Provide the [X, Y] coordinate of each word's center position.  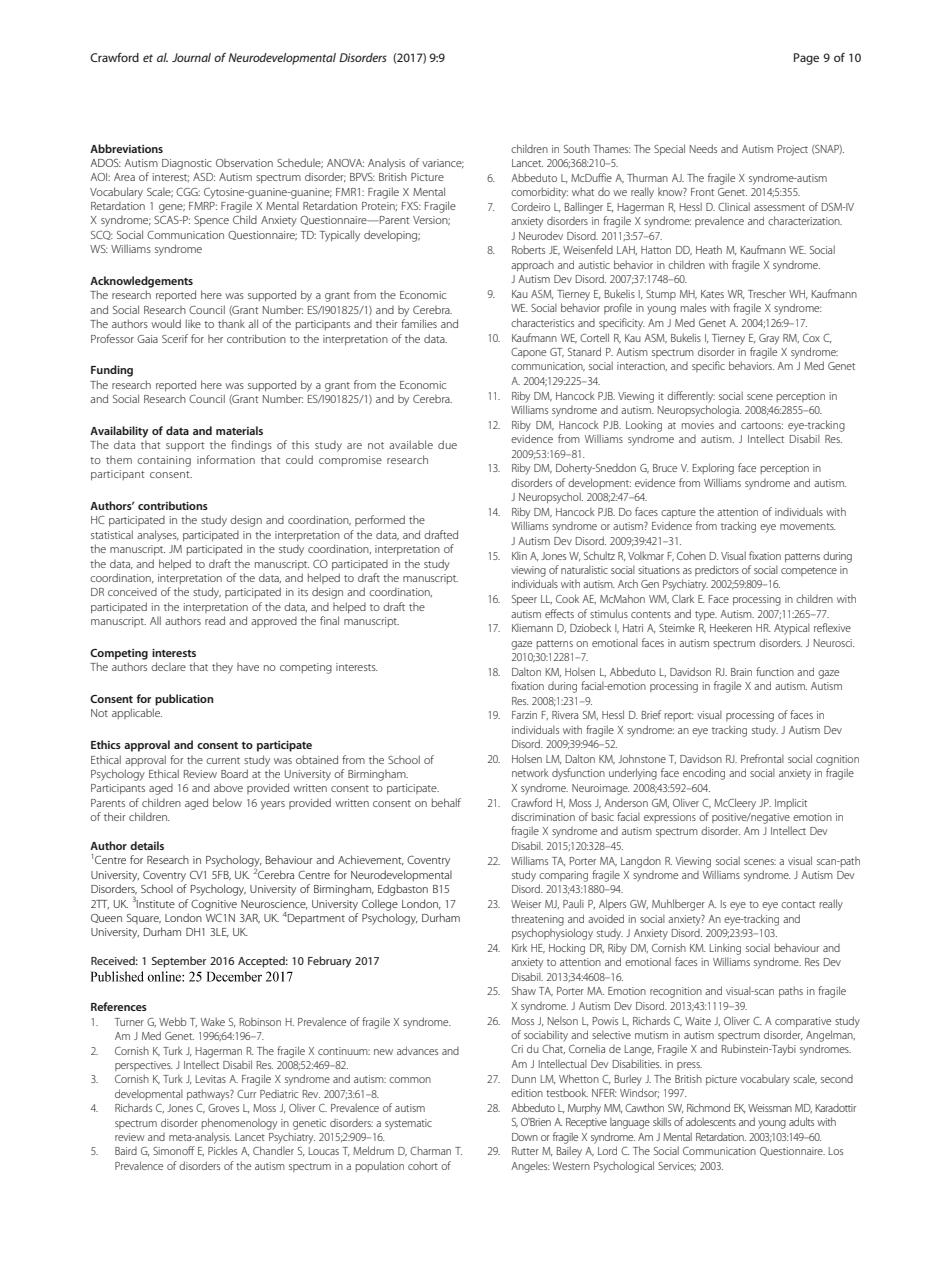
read [215, 620]
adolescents [711, 1121]
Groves [223, 1108]
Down [525, 1137]
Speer [524, 600]
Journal [191, 57]
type [706, 616]
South [577, 148]
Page [806, 59]
